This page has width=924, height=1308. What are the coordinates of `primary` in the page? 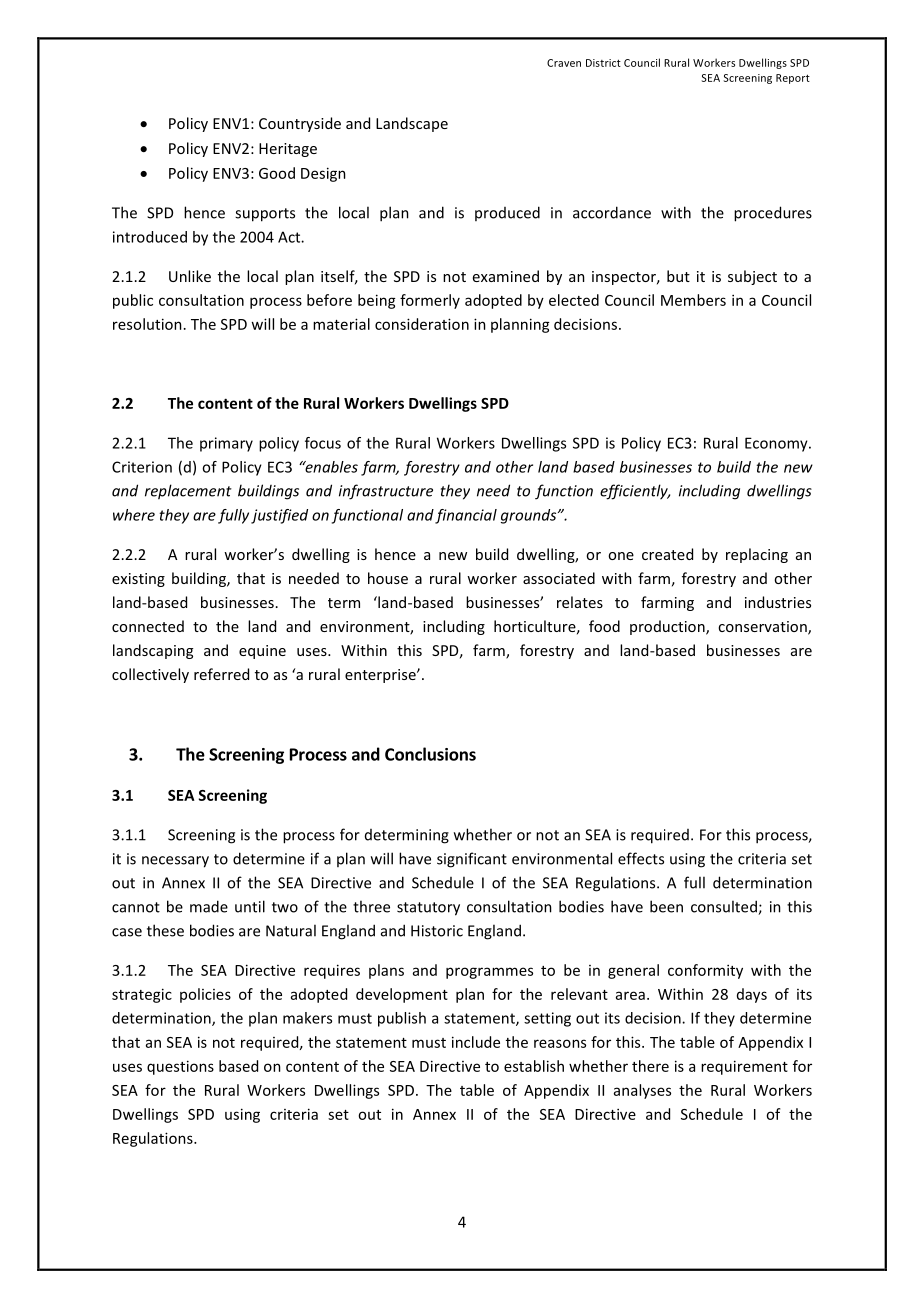 It's located at (226, 444).
